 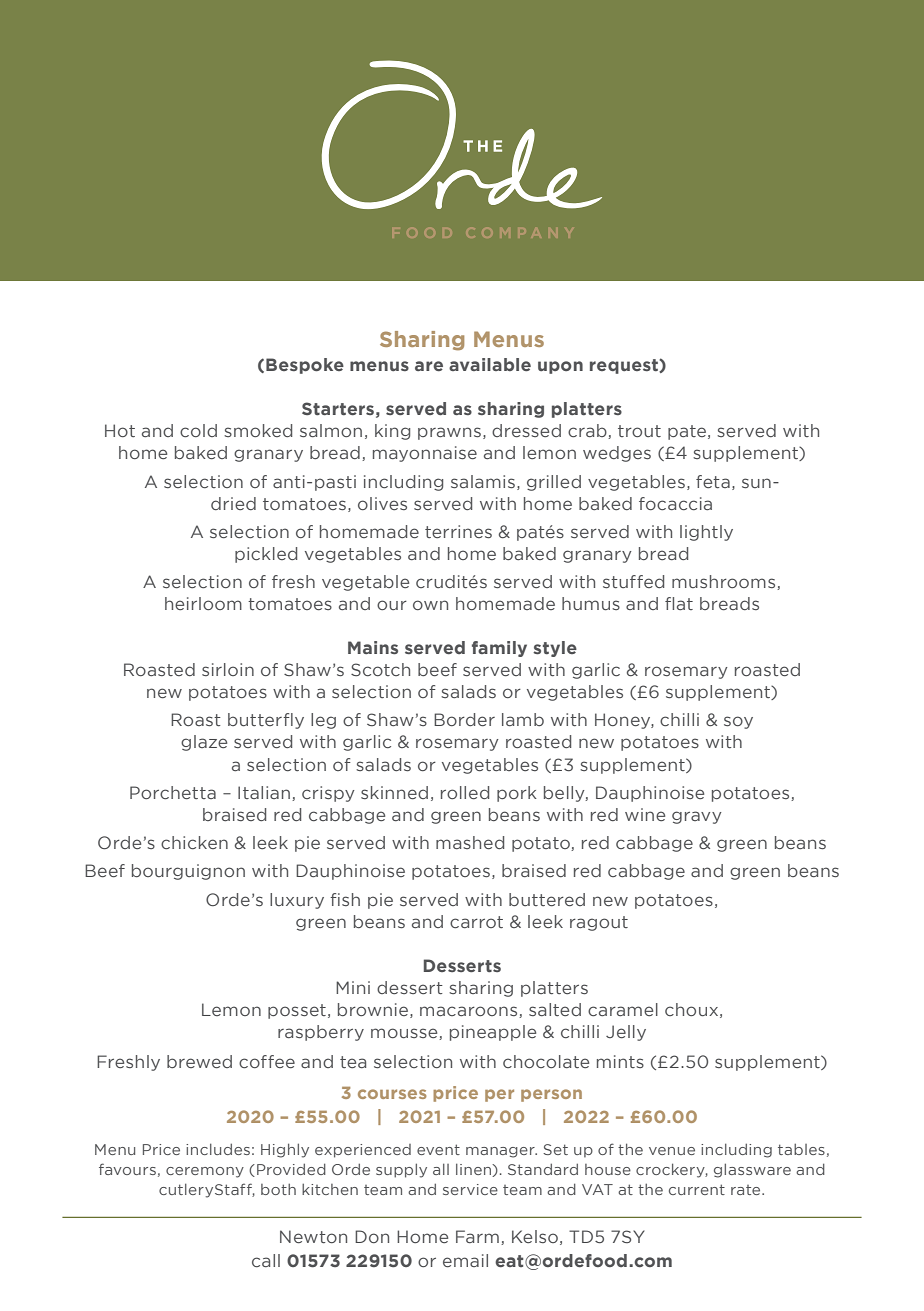 I want to click on rolled, so click(x=465, y=793).
